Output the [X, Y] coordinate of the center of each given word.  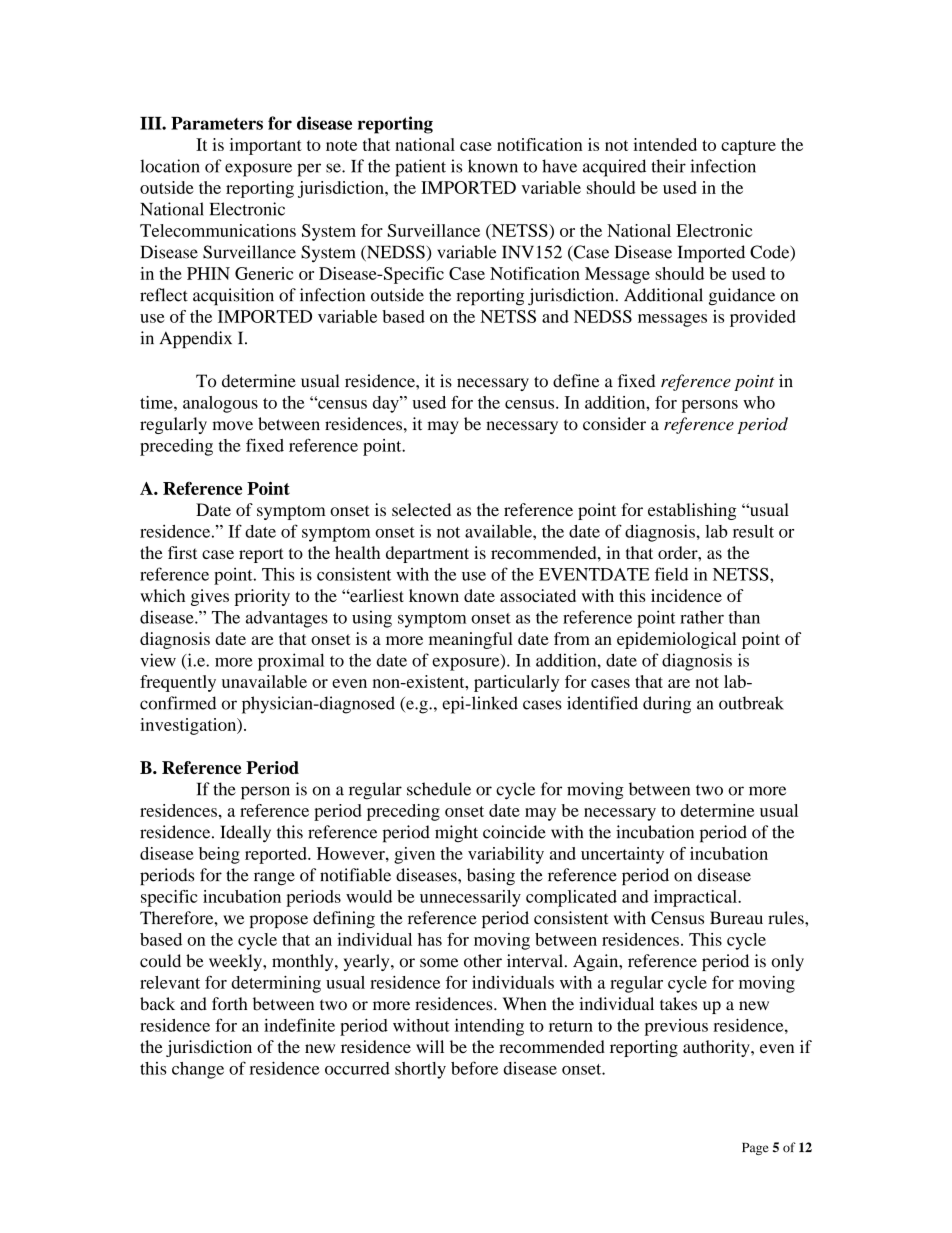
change [198, 1070]
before [474, 1068]
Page [755, 1149]
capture [748, 147]
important [266, 146]
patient [420, 168]
